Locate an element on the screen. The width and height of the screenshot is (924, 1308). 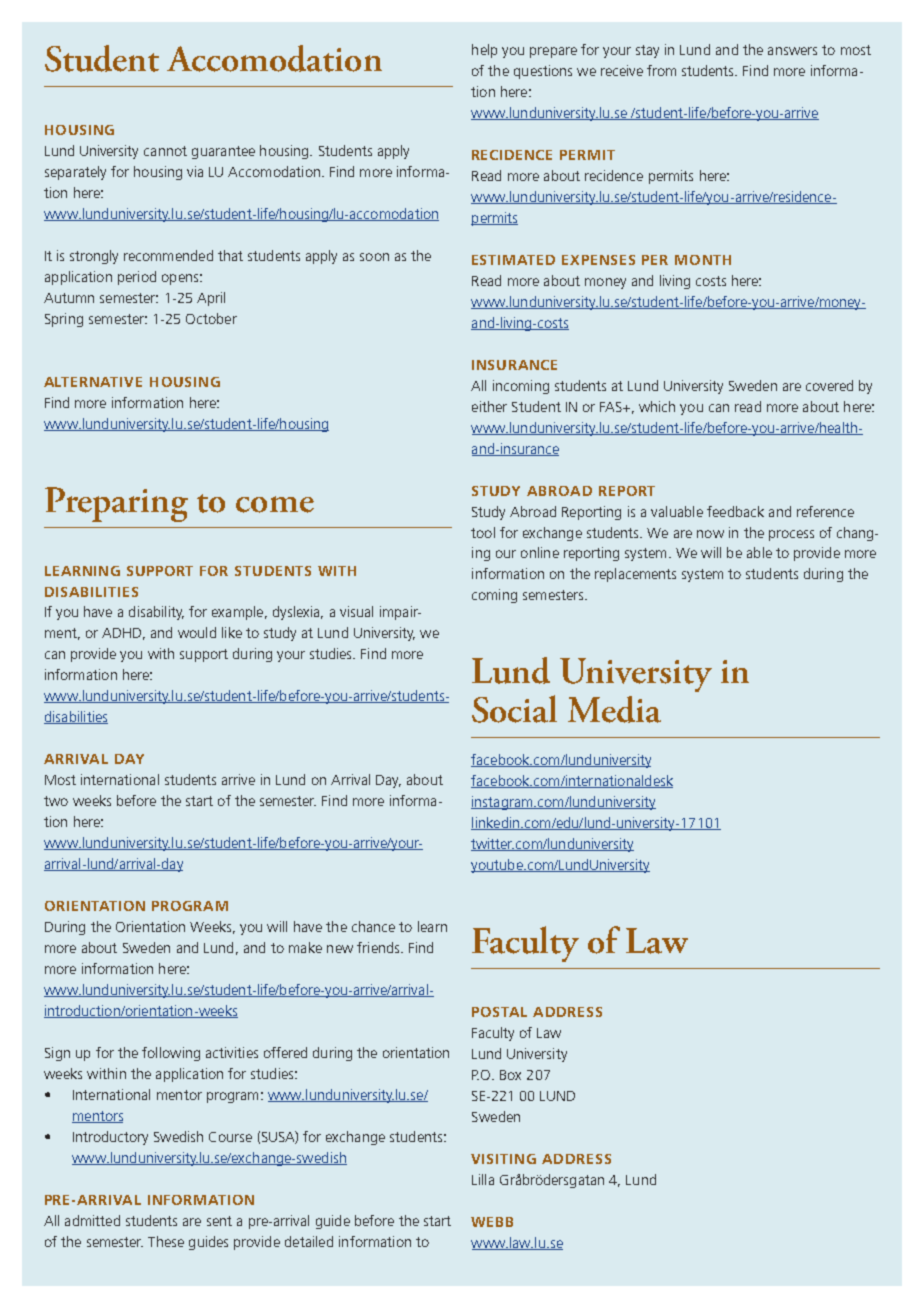
These is located at coordinates (166, 1241).
